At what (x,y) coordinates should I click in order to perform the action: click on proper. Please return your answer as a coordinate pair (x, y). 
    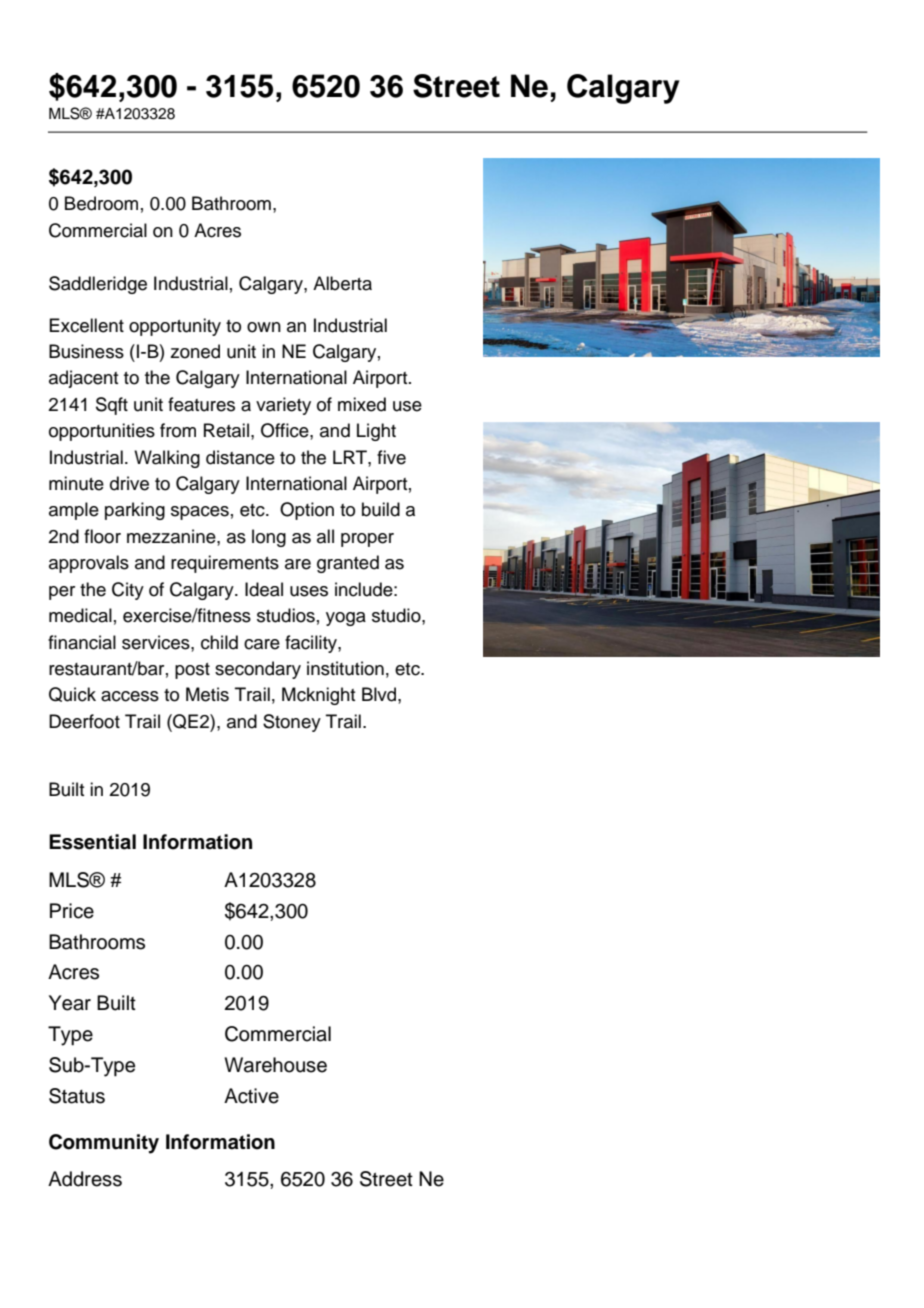
    Looking at the image, I should click on (367, 540).
